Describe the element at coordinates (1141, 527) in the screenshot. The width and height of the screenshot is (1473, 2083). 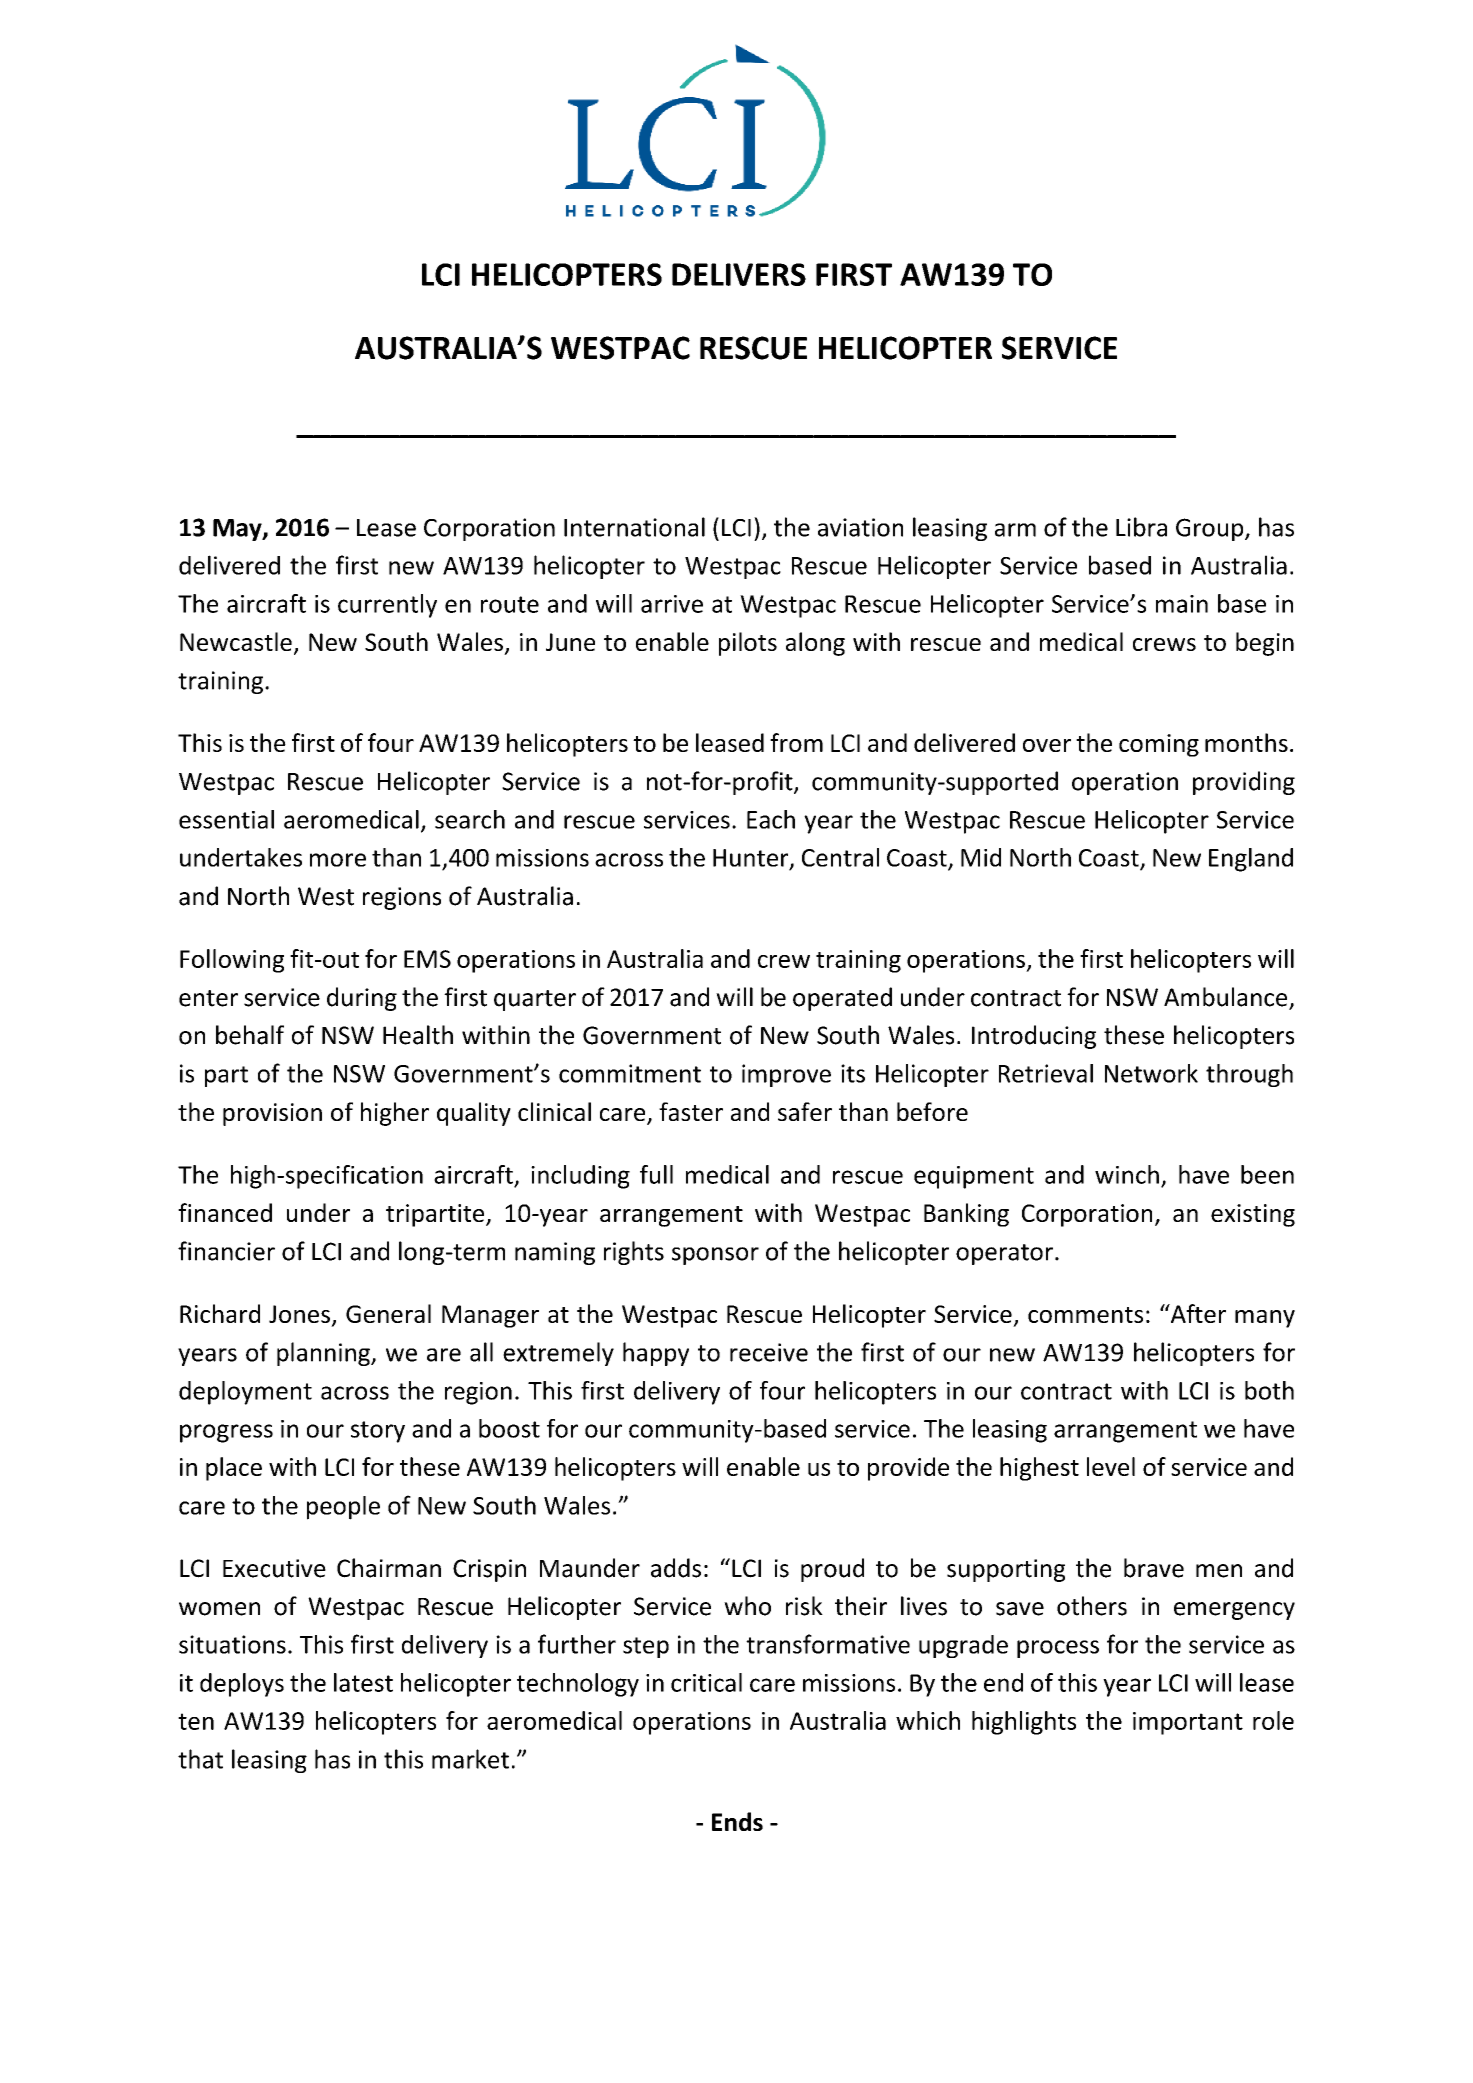
I see `Libra` at that location.
